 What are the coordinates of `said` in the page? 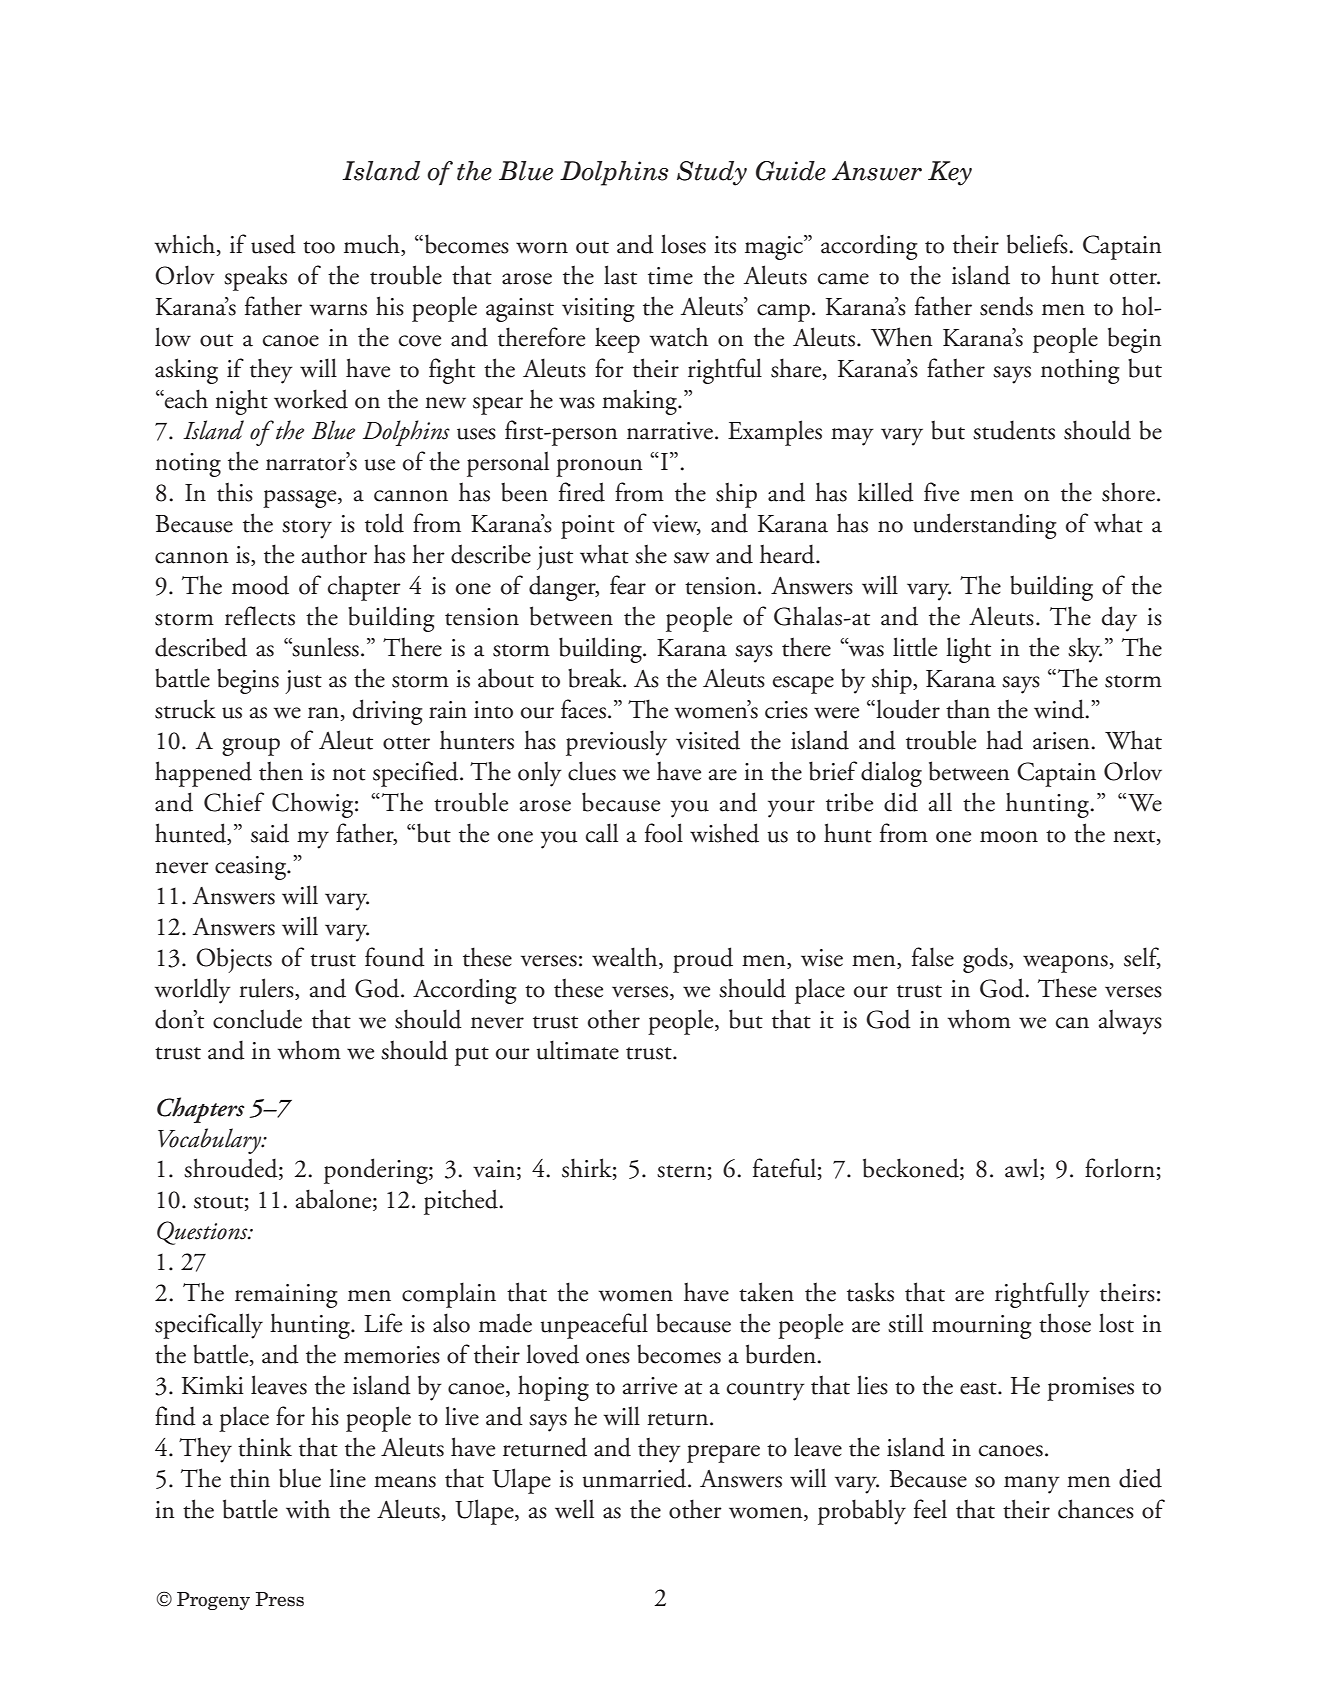 It's located at (270, 833).
